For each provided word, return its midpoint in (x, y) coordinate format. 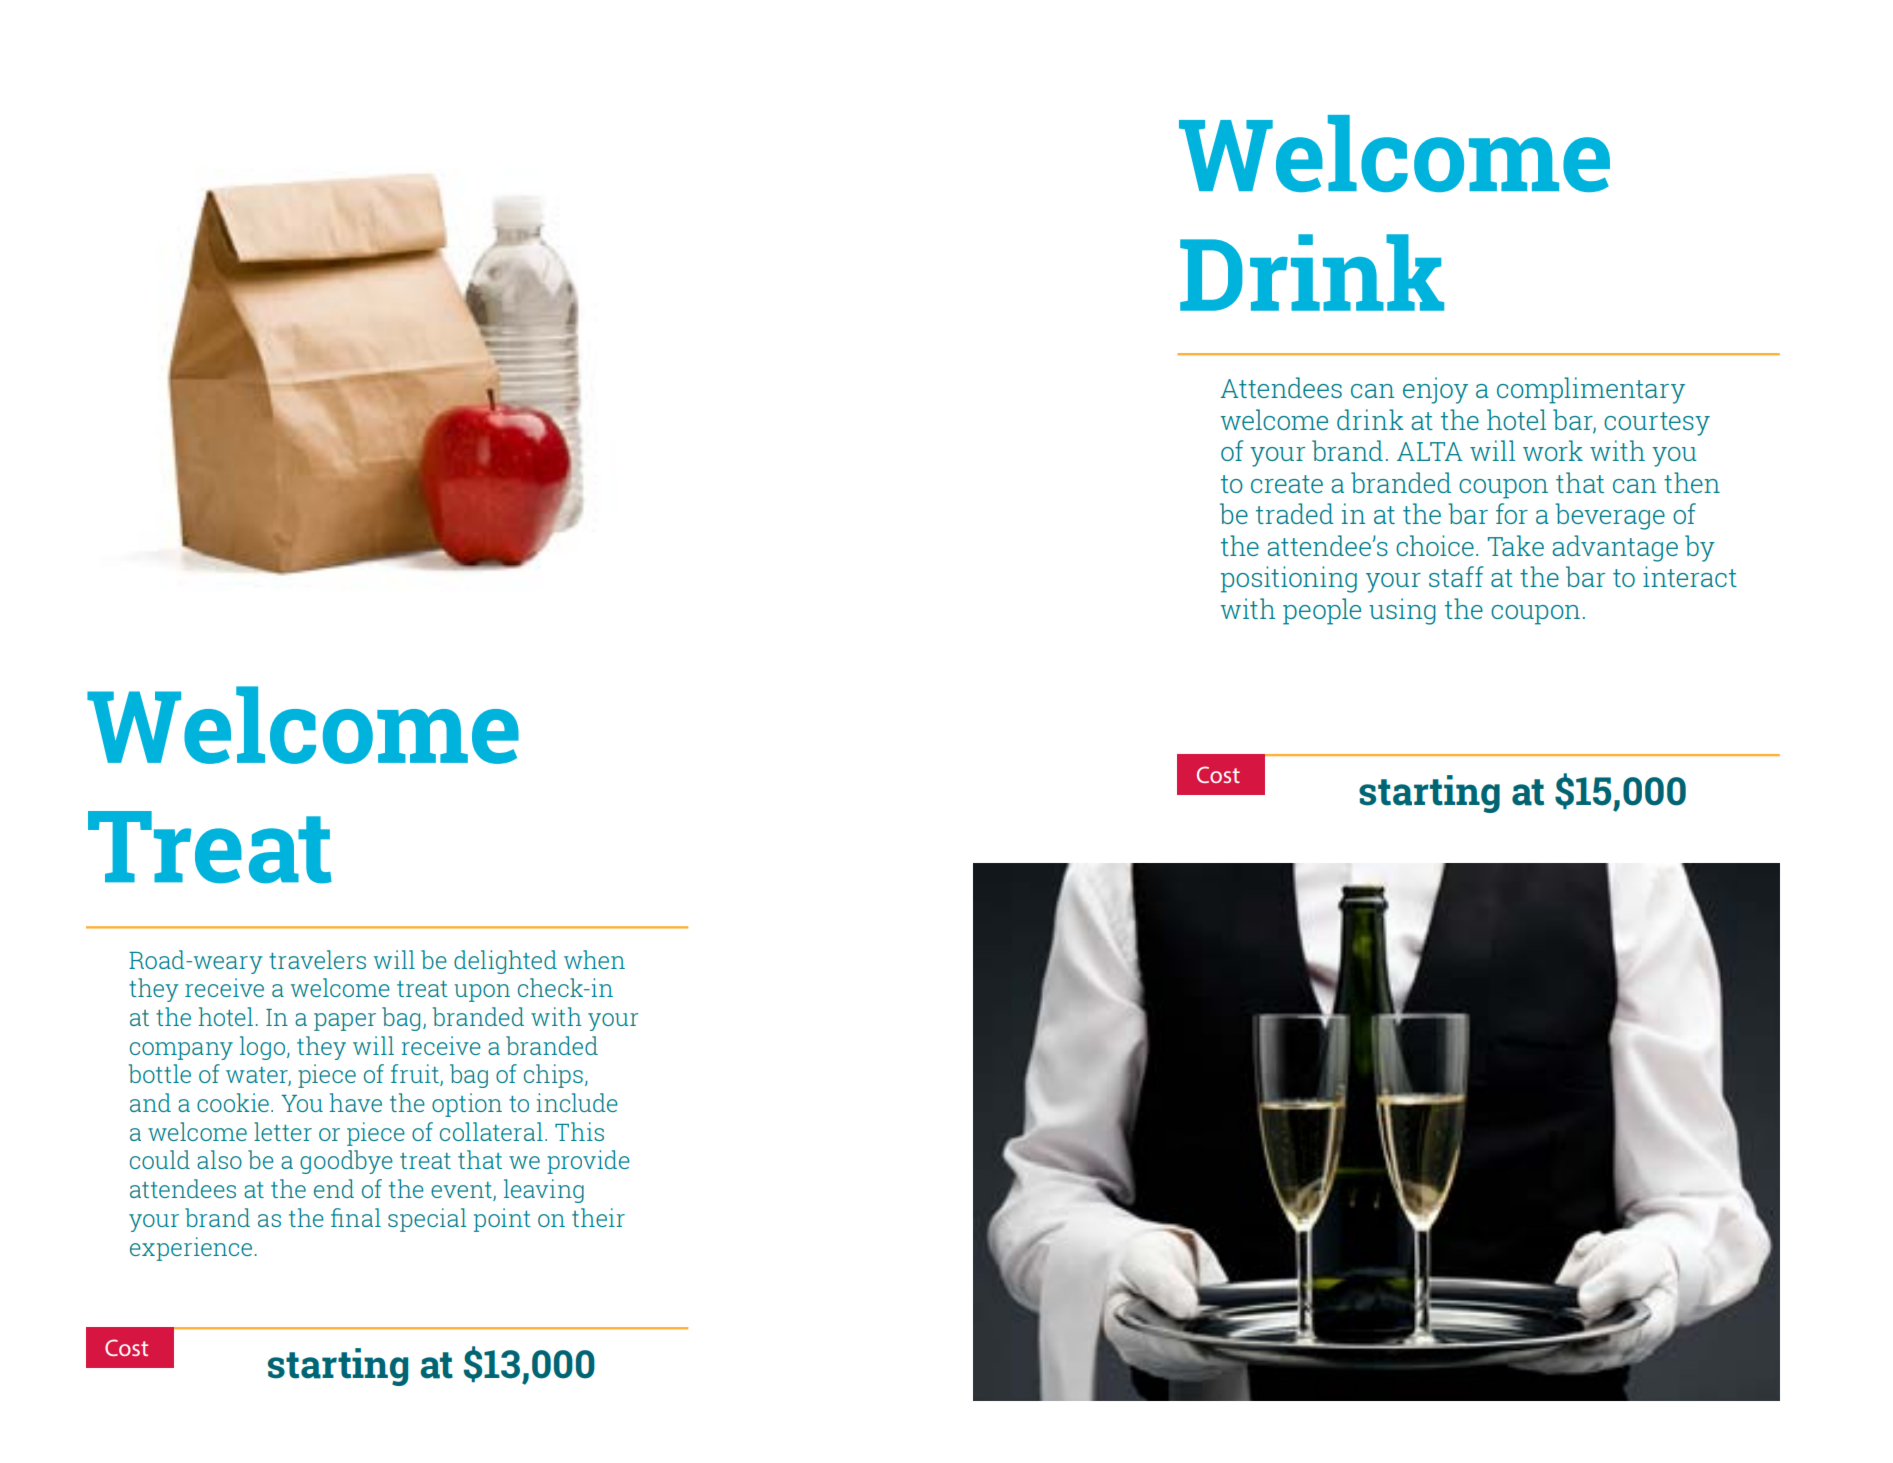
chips (553, 1076)
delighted (505, 962)
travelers (317, 959)
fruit (416, 1075)
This (579, 1131)
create (1287, 484)
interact (1690, 576)
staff (1456, 576)
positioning (1289, 579)
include (577, 1102)
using (1402, 611)
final (356, 1217)
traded (1295, 513)
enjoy (1435, 390)
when (594, 959)
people (1322, 611)
